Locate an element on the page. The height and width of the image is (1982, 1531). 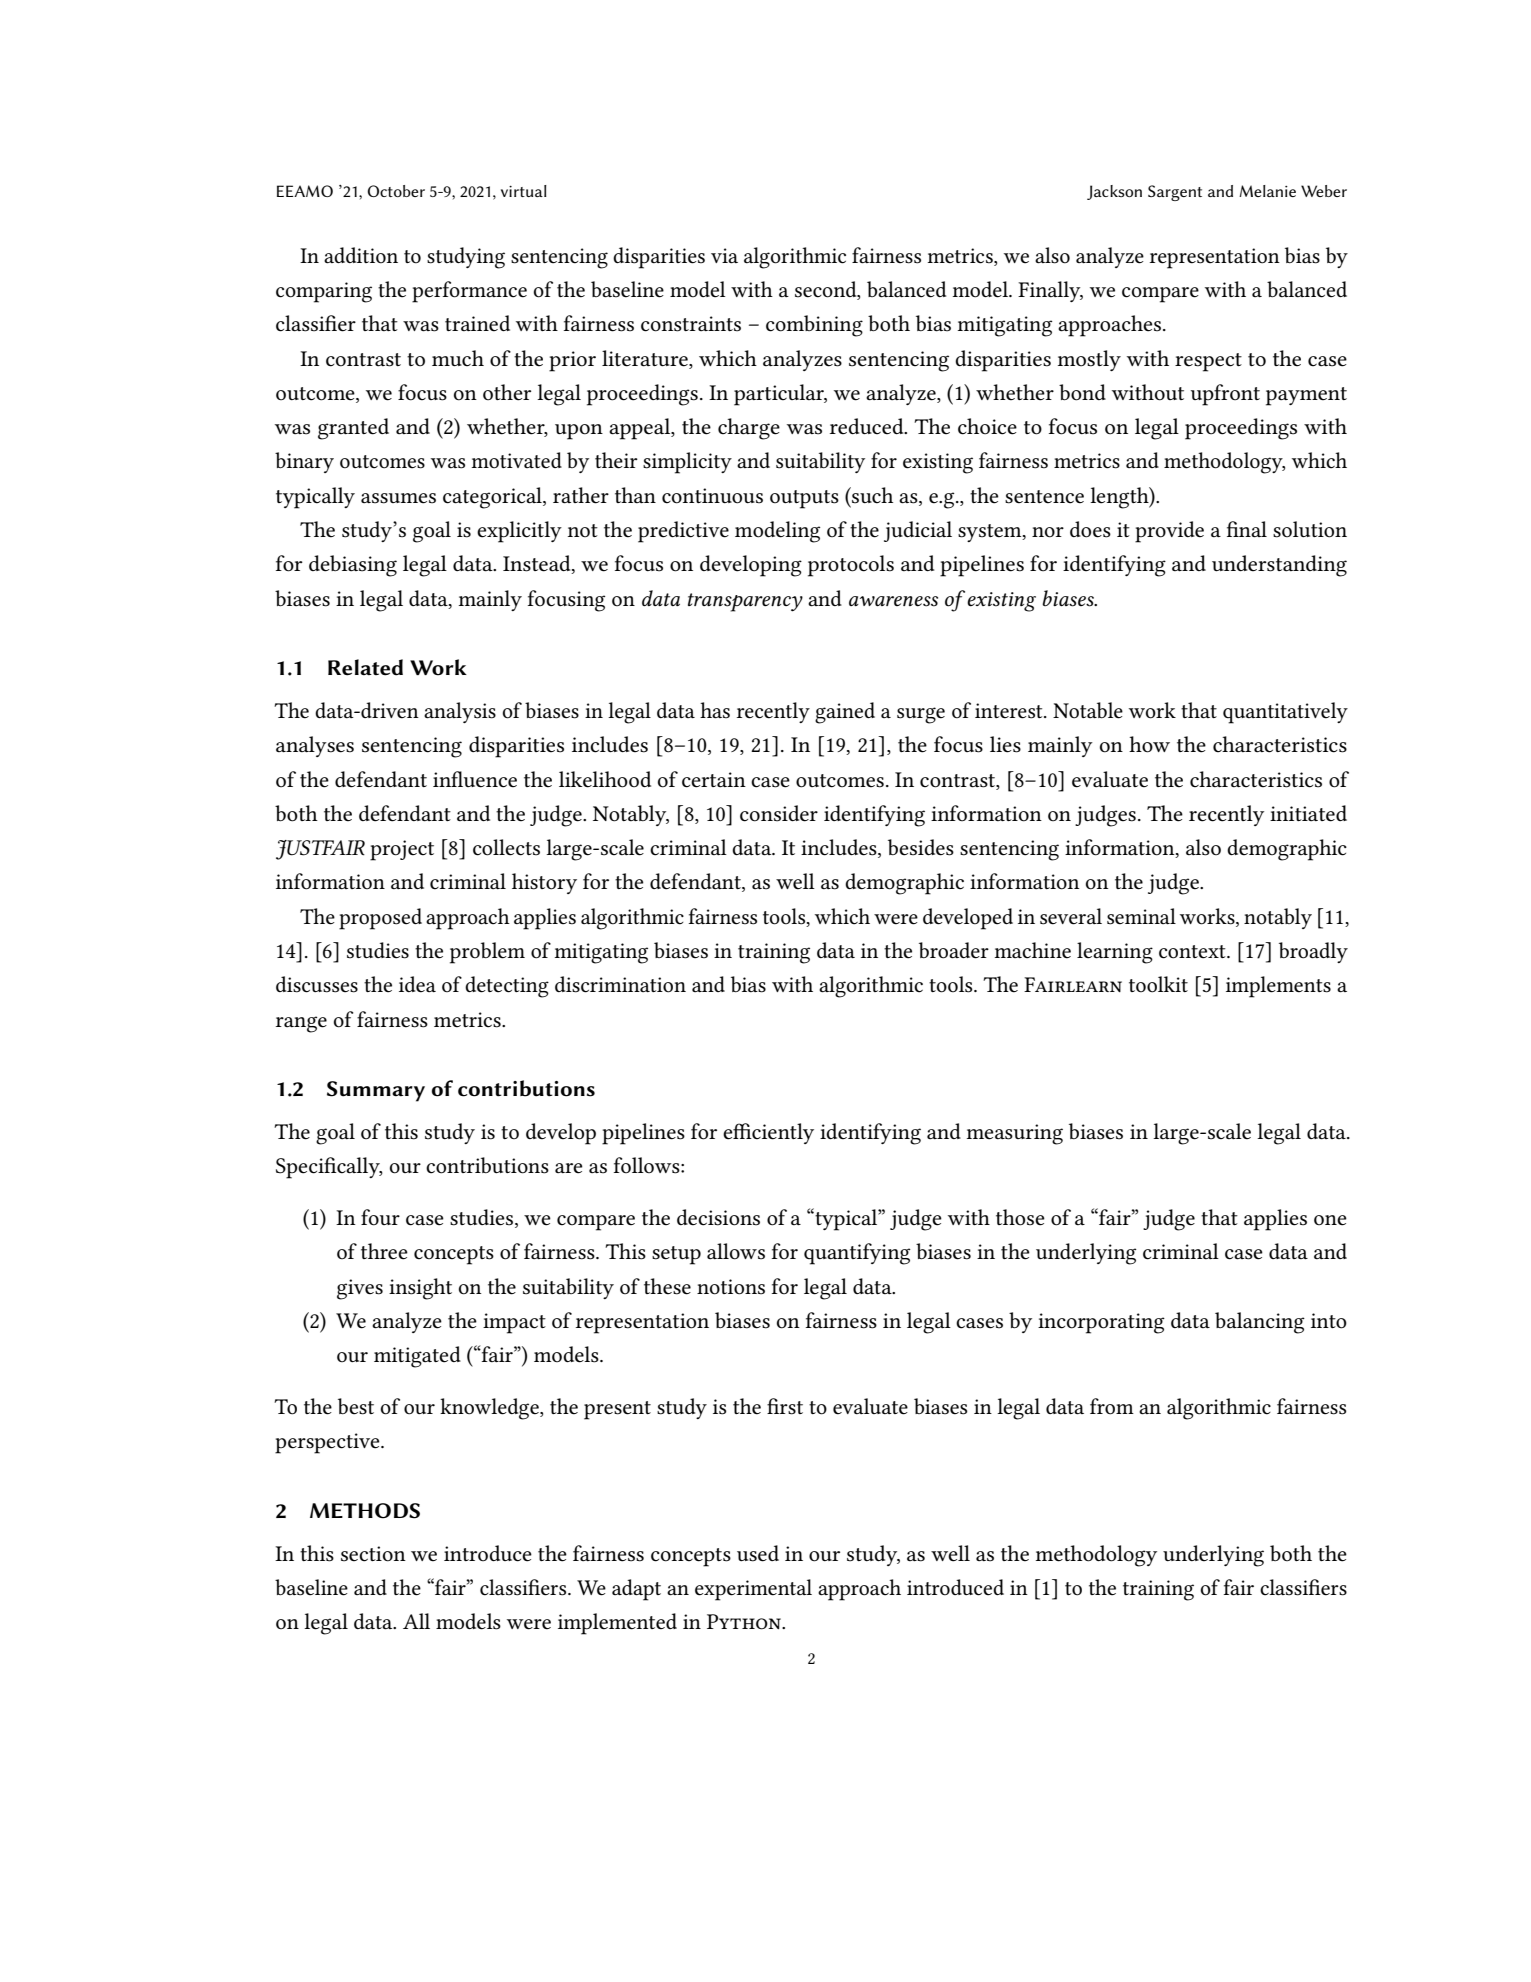
besides is located at coordinates (921, 847).
